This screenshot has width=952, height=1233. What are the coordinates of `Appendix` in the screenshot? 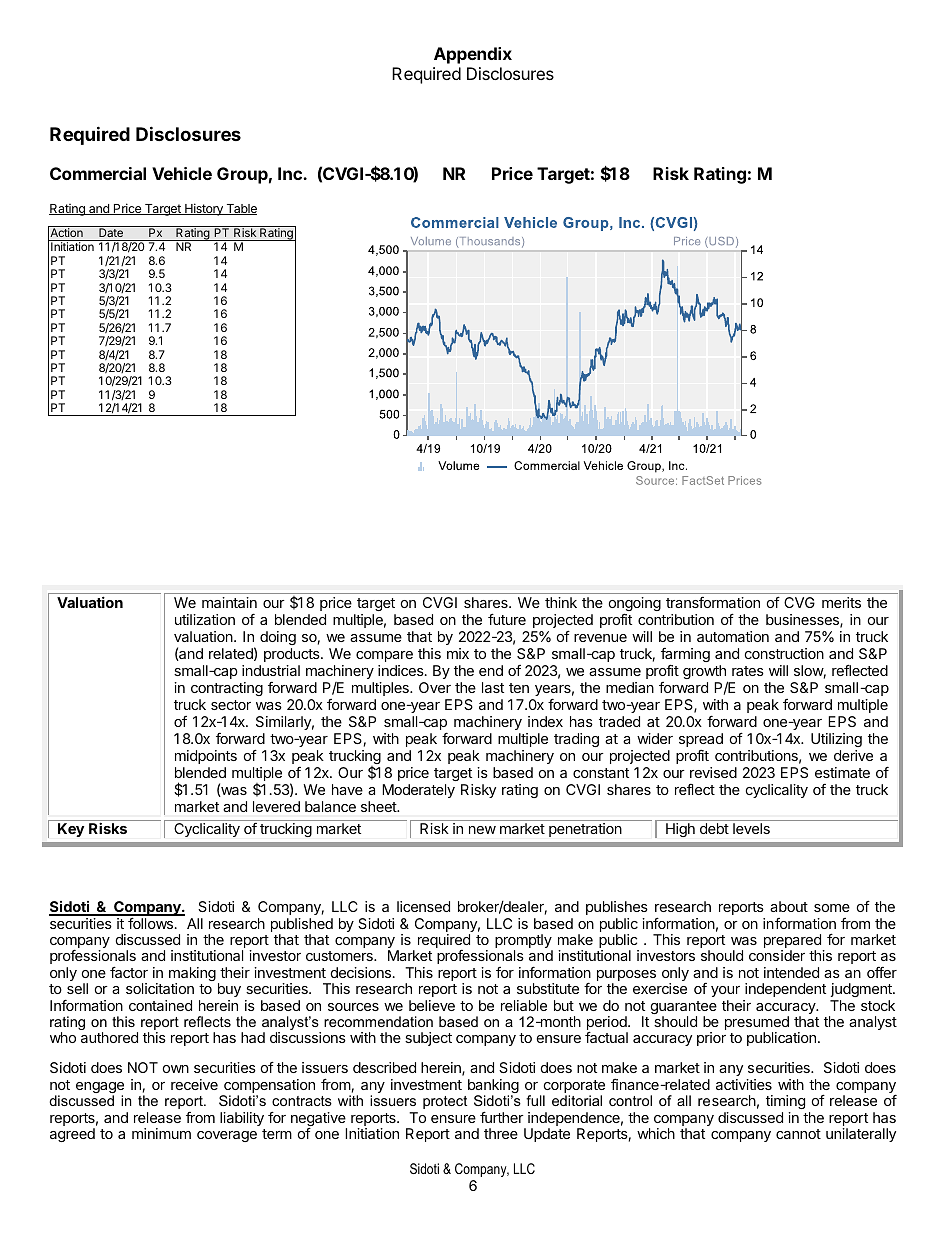 It's located at (473, 55).
